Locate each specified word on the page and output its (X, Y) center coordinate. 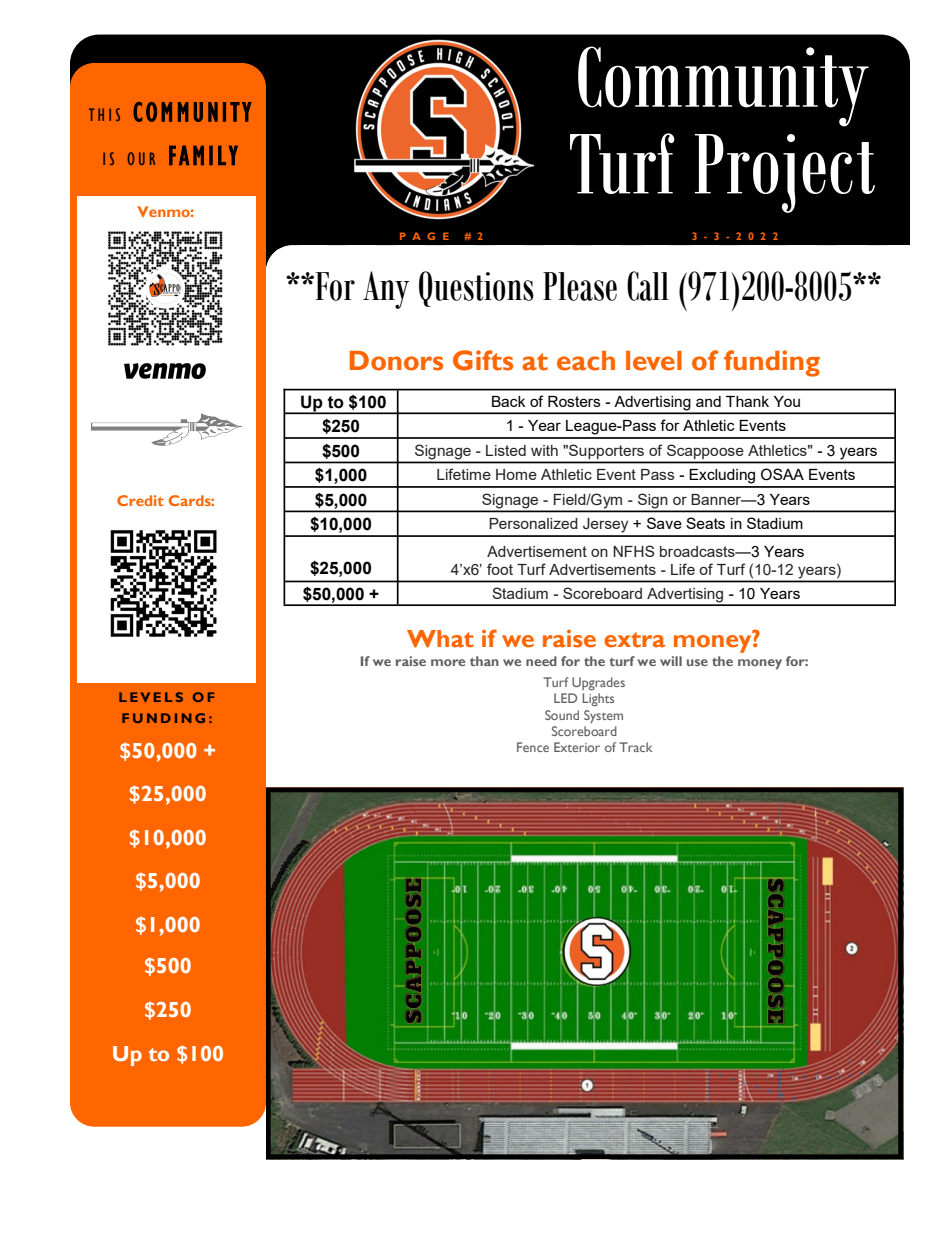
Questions (476, 289)
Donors (396, 361)
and (708, 401)
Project (785, 173)
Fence (533, 747)
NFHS (634, 551)
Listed (506, 450)
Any (386, 290)
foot (500, 569)
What (440, 639)
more (448, 662)
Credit (140, 500)
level (654, 361)
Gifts (483, 360)
